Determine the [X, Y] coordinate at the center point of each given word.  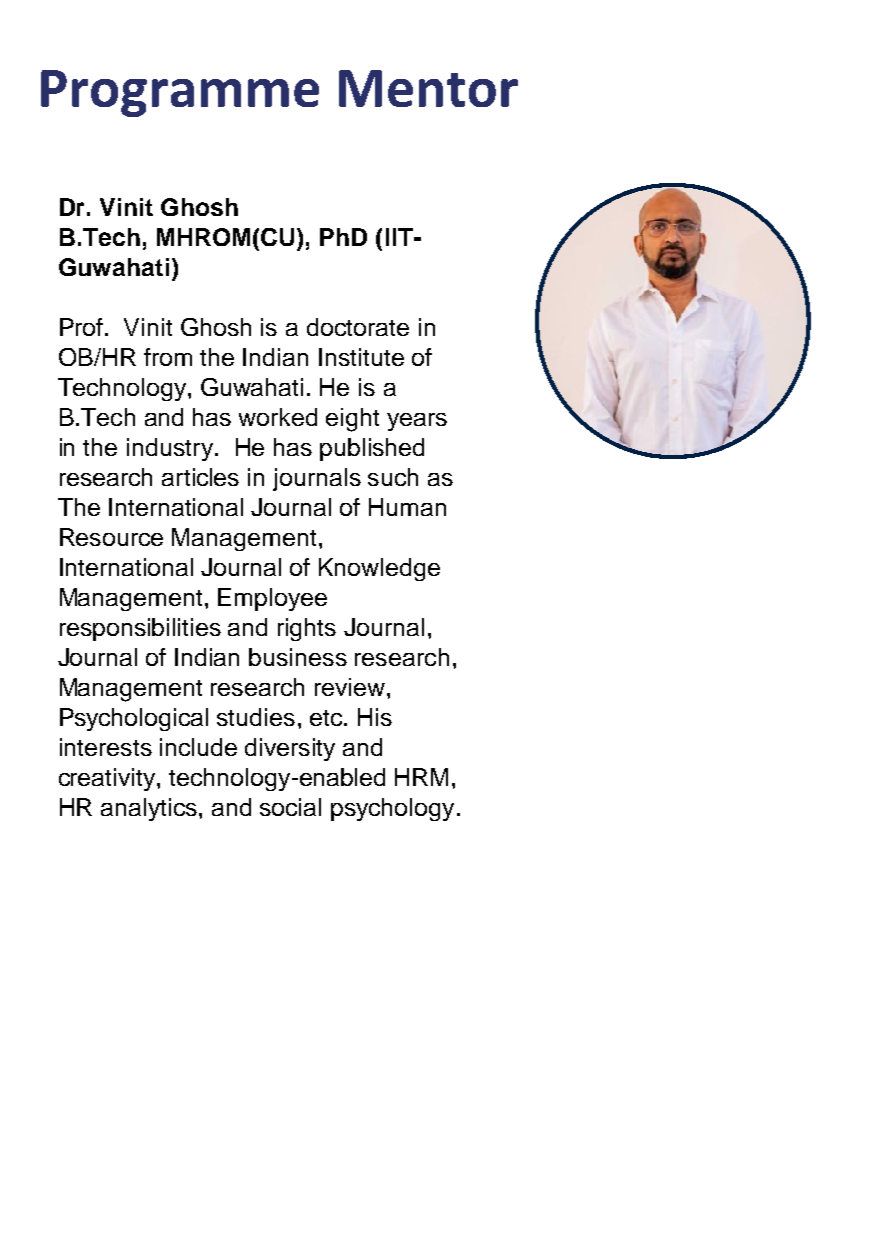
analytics [149, 809]
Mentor [428, 88]
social [290, 807]
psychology [392, 809]
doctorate [358, 327]
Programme [180, 93]
